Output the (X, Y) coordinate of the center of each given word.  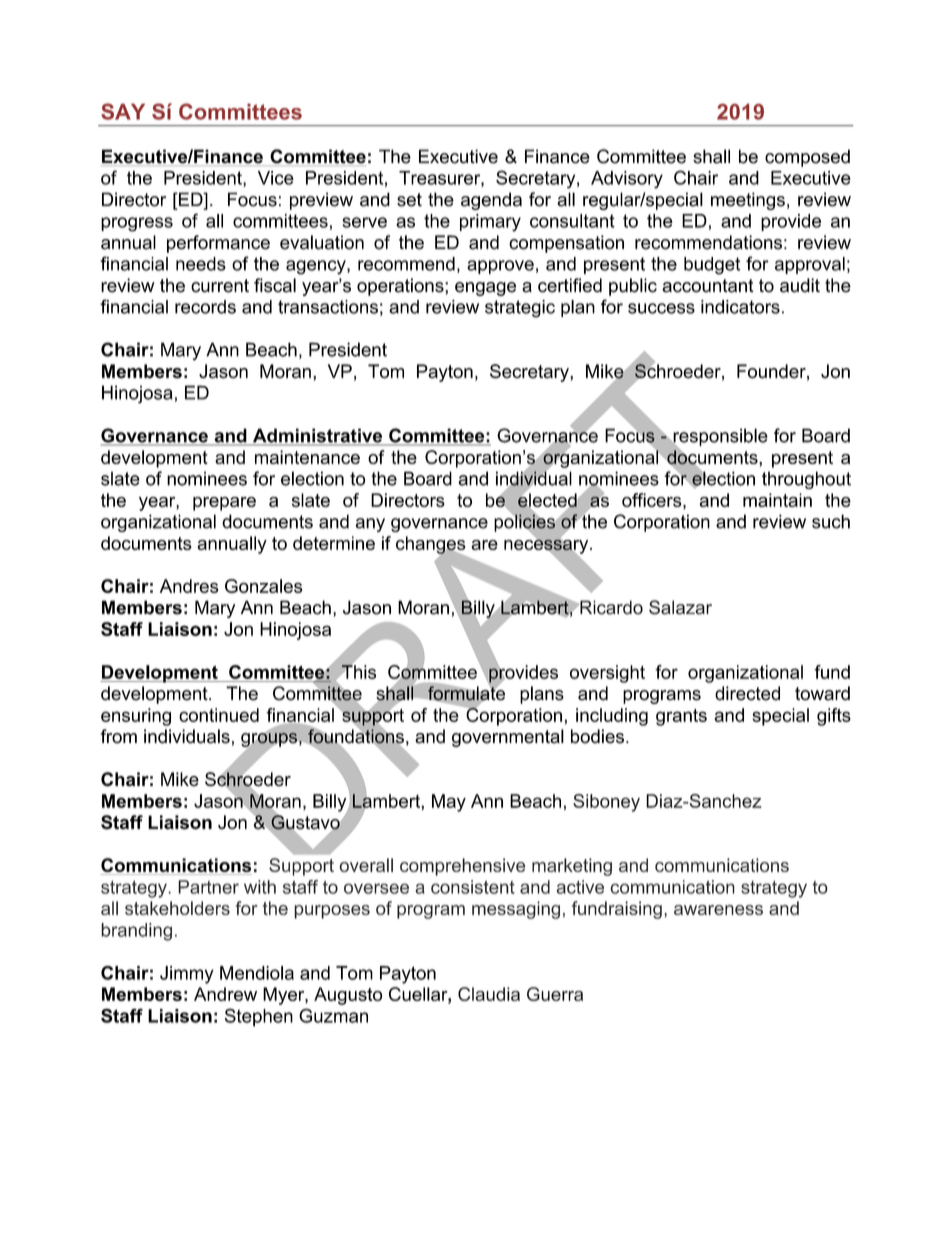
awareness (718, 910)
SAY (123, 111)
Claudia (489, 994)
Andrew (225, 994)
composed (807, 158)
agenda (491, 201)
